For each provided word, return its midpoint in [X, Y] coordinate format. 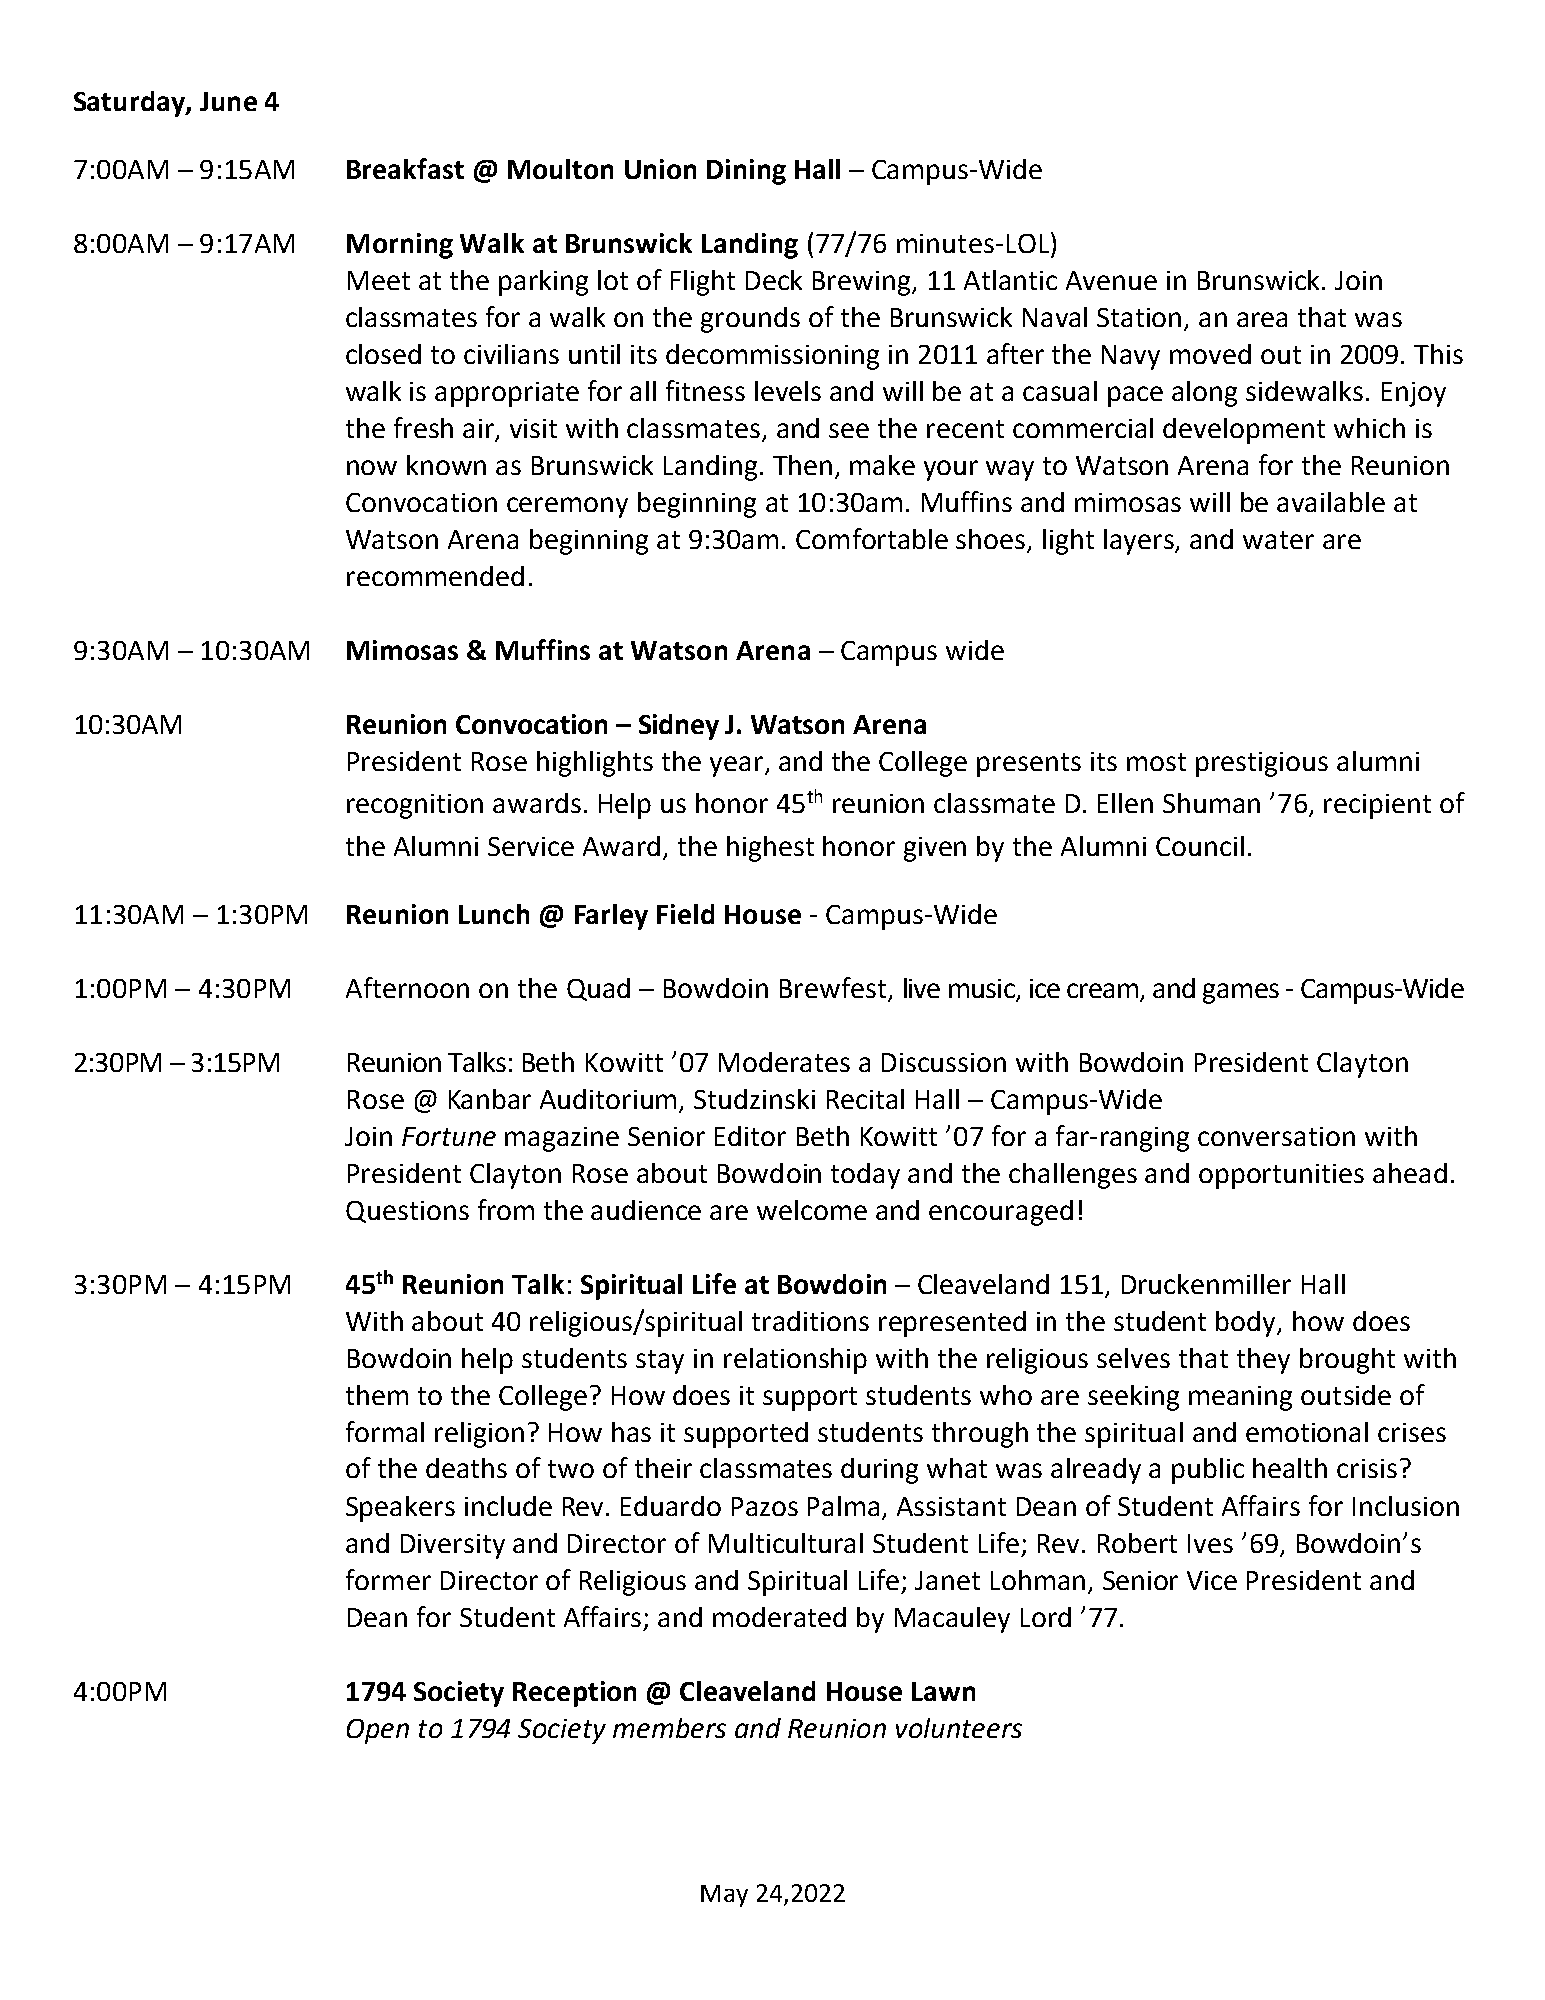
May [724, 1896]
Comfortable [872, 538]
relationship [795, 1361]
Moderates [784, 1062]
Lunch [494, 914]
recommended [435, 576]
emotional [1307, 1432]
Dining [746, 172]
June [228, 101]
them [377, 1395]
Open [378, 1731]
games [1241, 993]
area [1262, 319]
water [1278, 540]
